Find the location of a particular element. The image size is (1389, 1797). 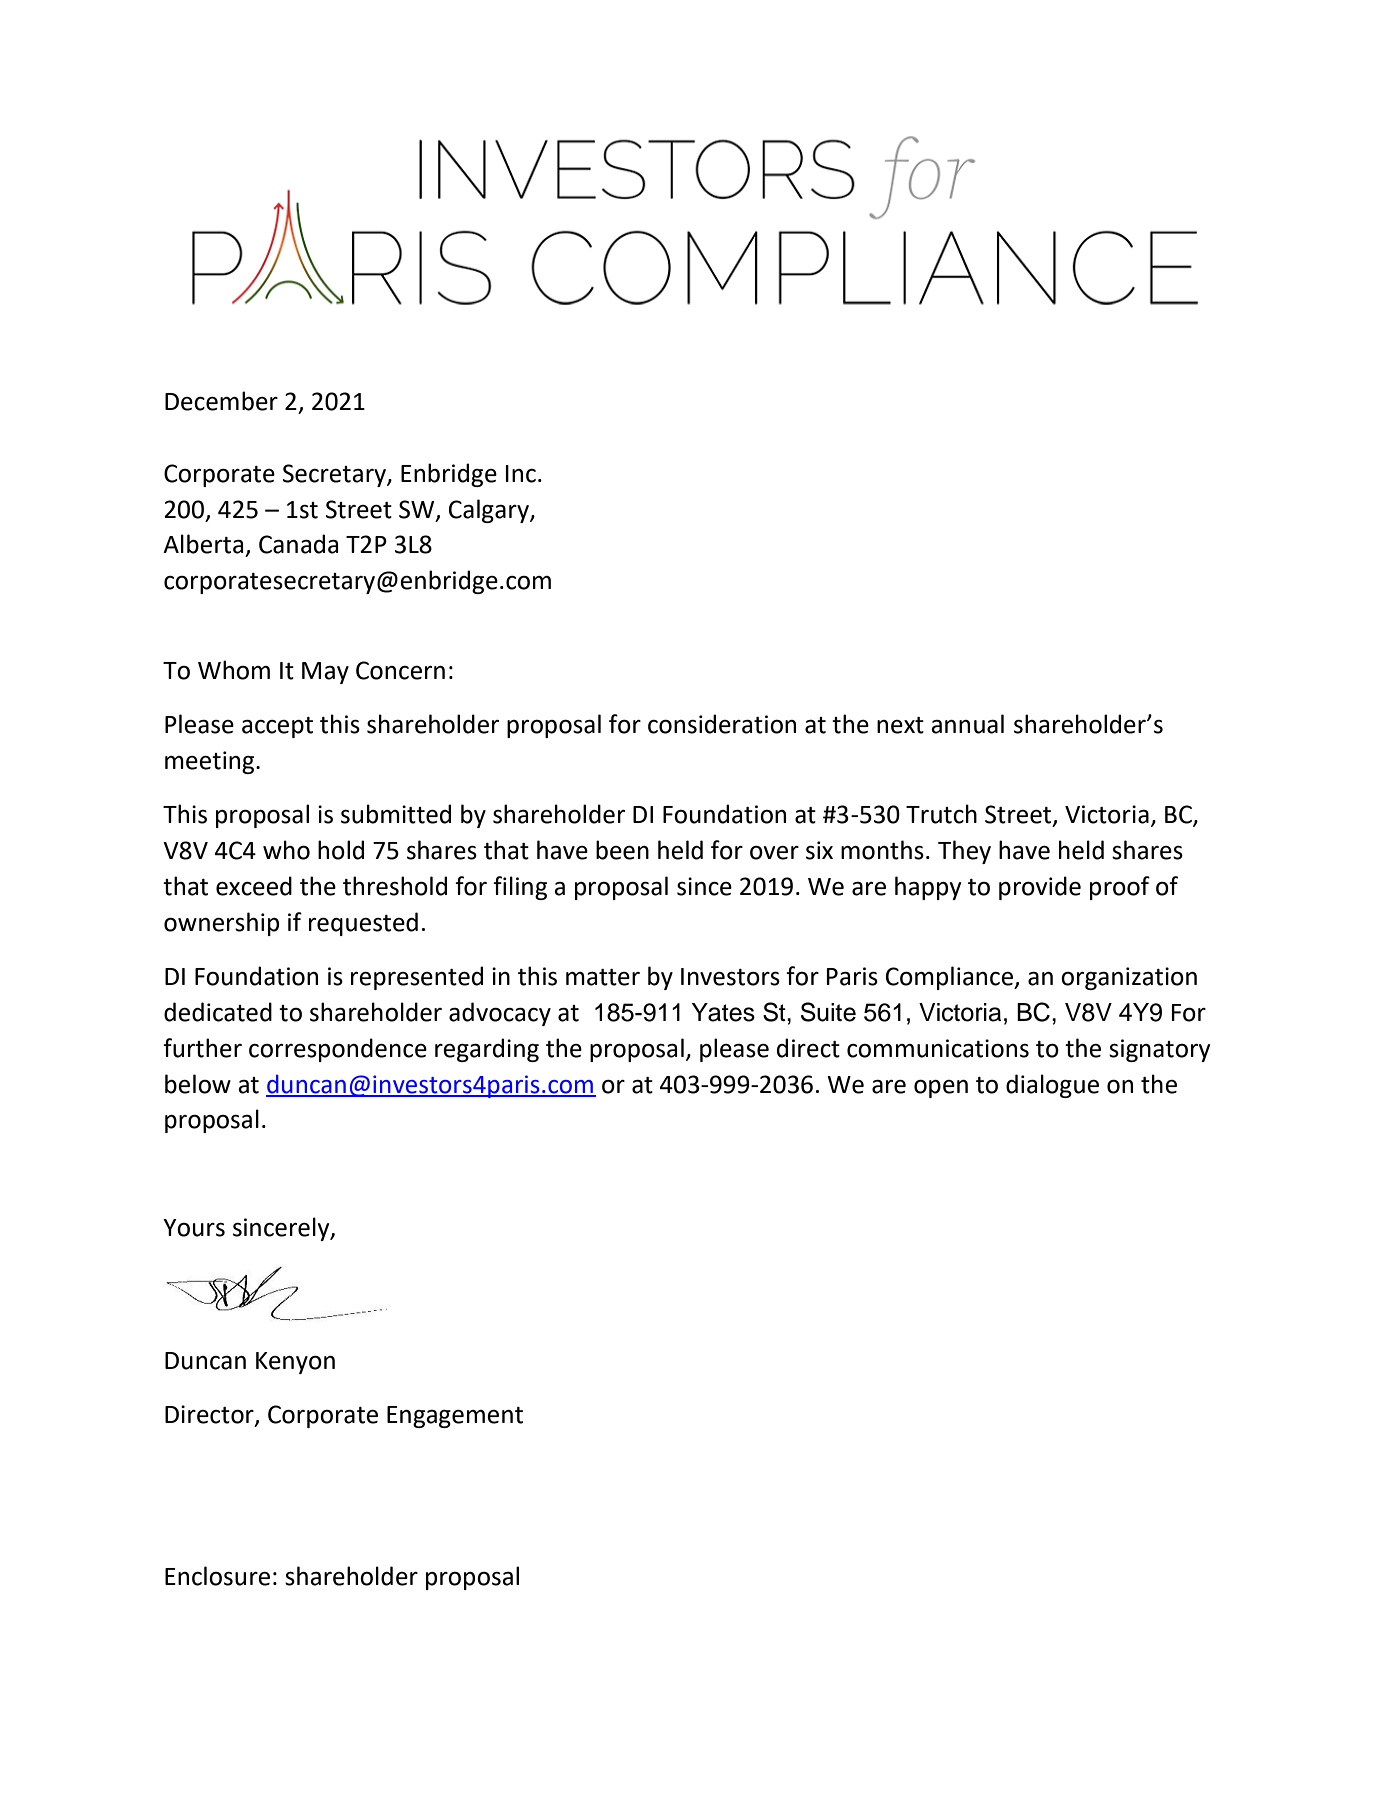

Yates is located at coordinates (723, 1012).
